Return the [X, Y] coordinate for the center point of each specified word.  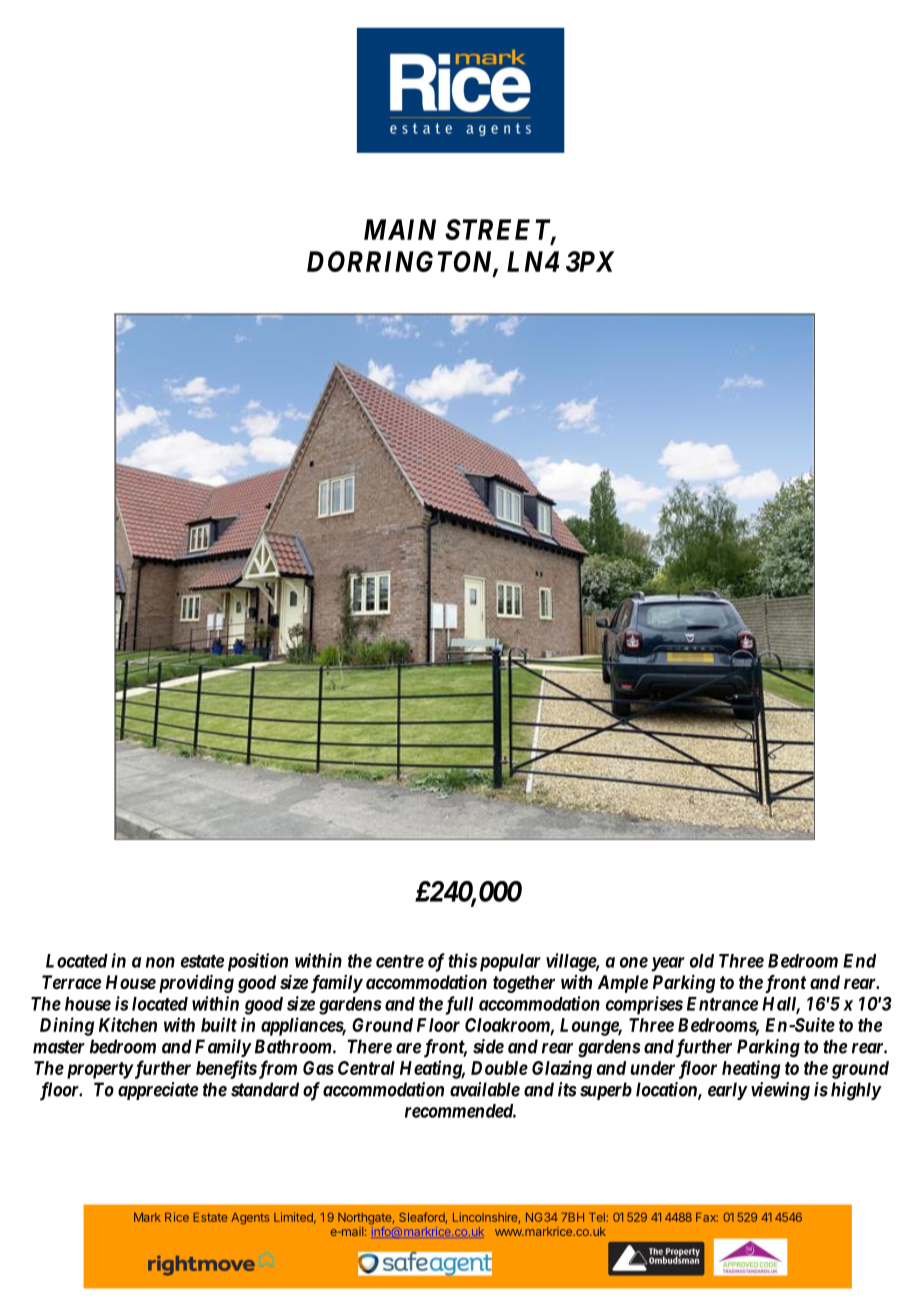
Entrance [722, 1004]
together [524, 984]
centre [400, 961]
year [668, 964]
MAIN [400, 229]
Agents [250, 1219]
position [258, 962]
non [160, 962]
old [702, 961]
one [634, 962]
